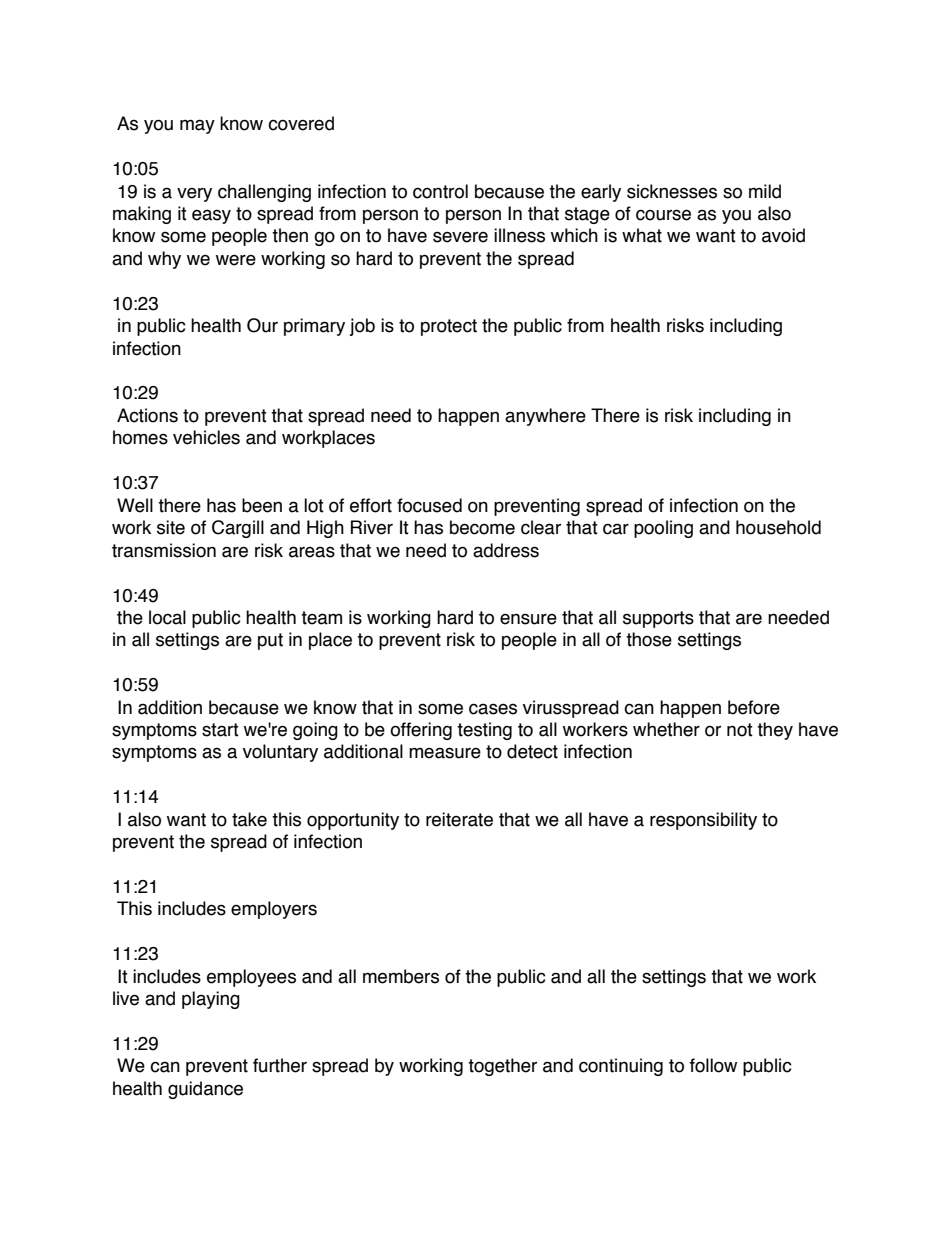 The height and width of the image is (1233, 952). I want to click on control, so click(440, 191).
